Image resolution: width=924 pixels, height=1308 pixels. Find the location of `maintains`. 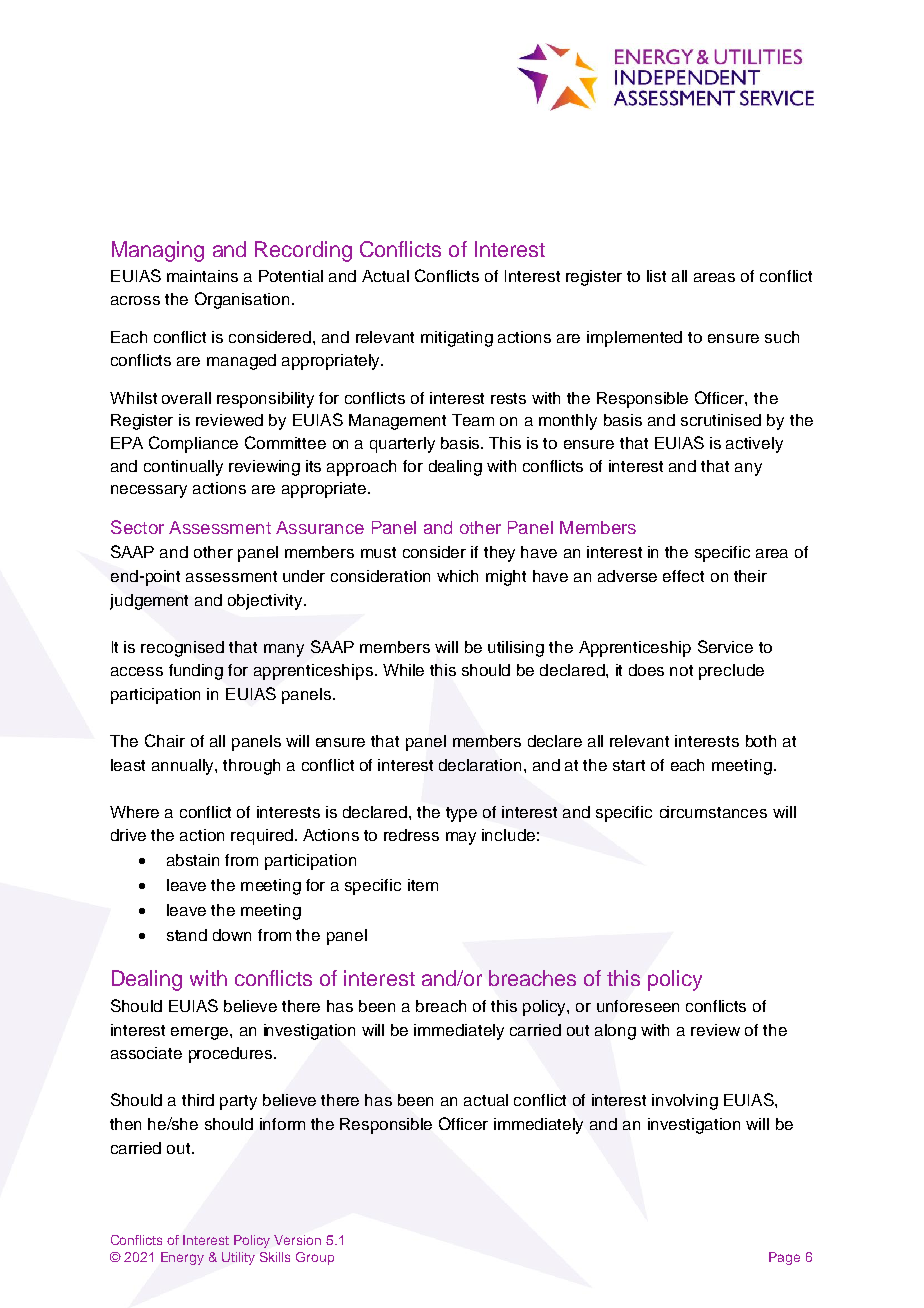

maintains is located at coordinates (202, 276).
